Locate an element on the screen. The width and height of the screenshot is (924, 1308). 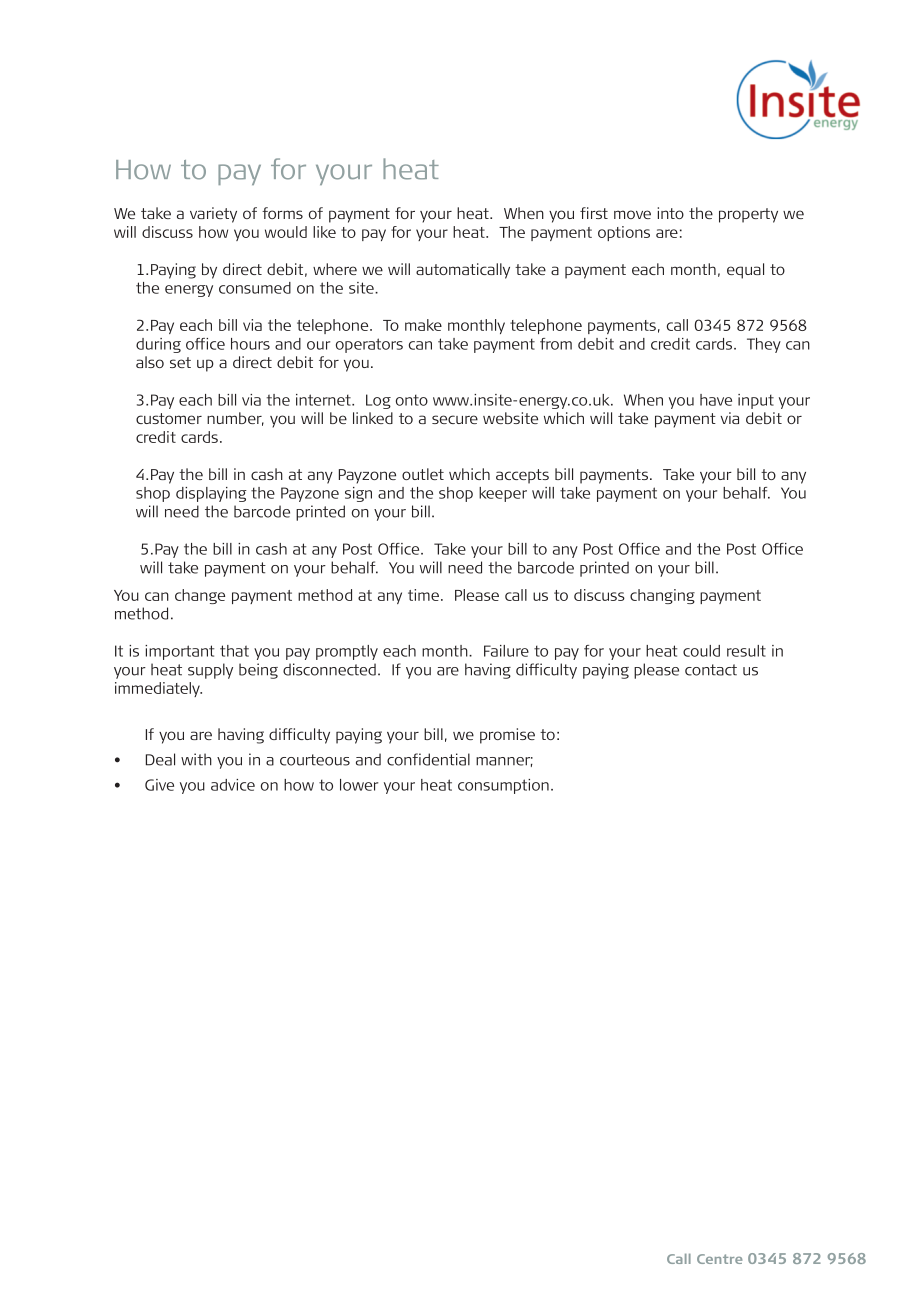
with is located at coordinates (196, 759).
